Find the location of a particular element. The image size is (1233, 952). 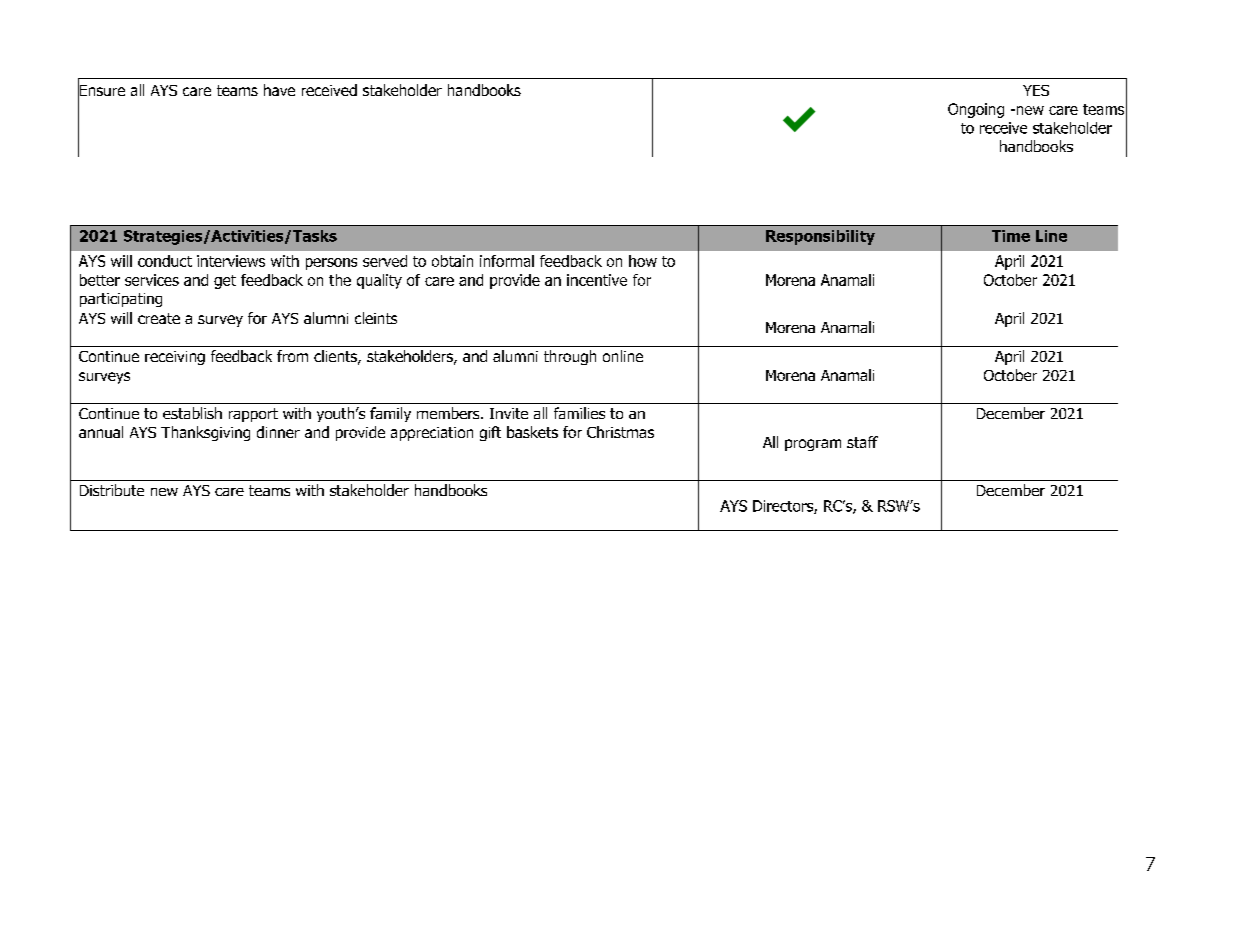

incentive is located at coordinates (597, 280).
